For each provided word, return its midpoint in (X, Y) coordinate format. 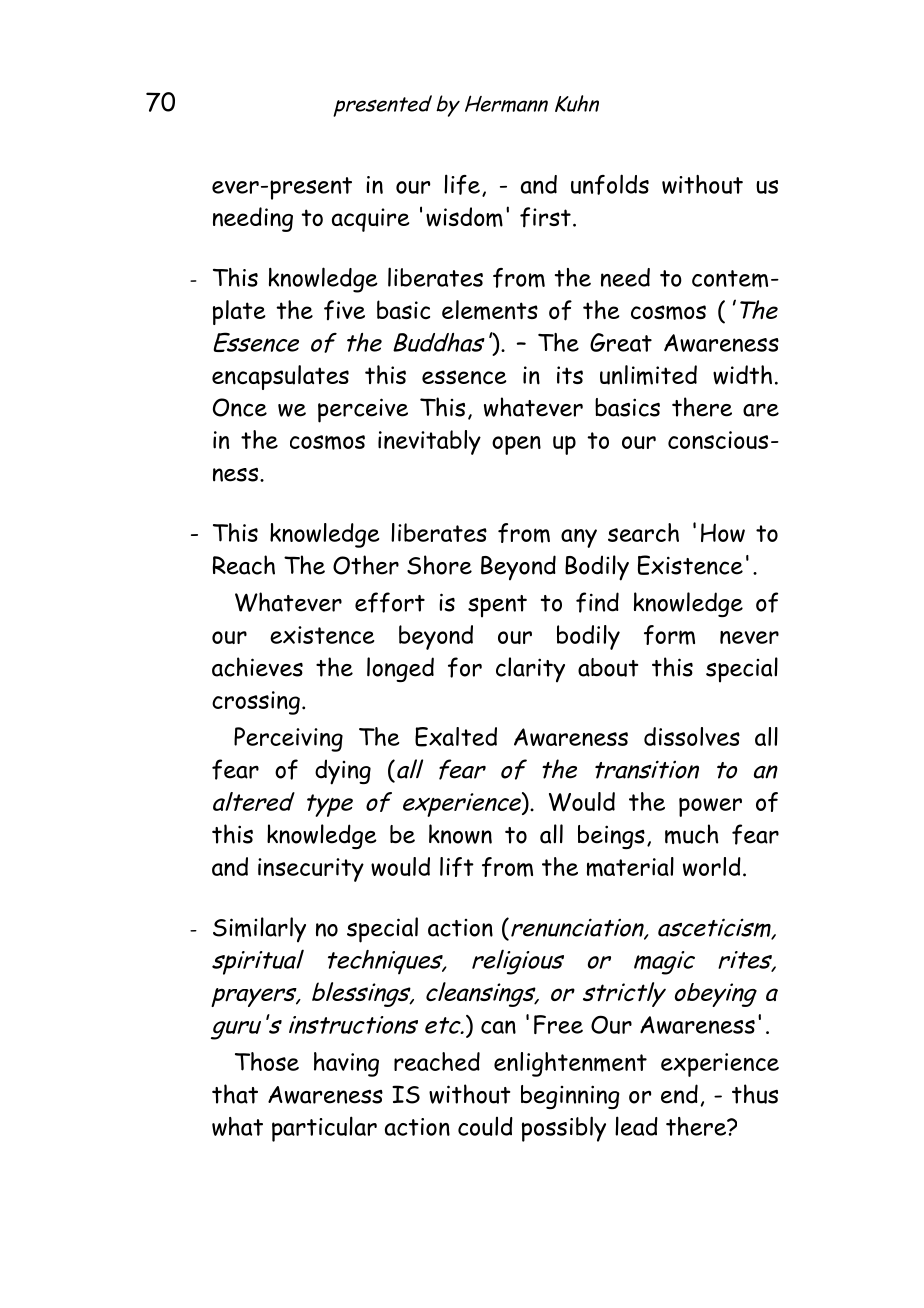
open (516, 445)
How (723, 532)
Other (366, 565)
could (485, 1126)
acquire (371, 220)
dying (343, 772)
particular (324, 1129)
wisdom (464, 217)
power (710, 807)
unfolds (610, 184)
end (679, 1094)
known (460, 834)
